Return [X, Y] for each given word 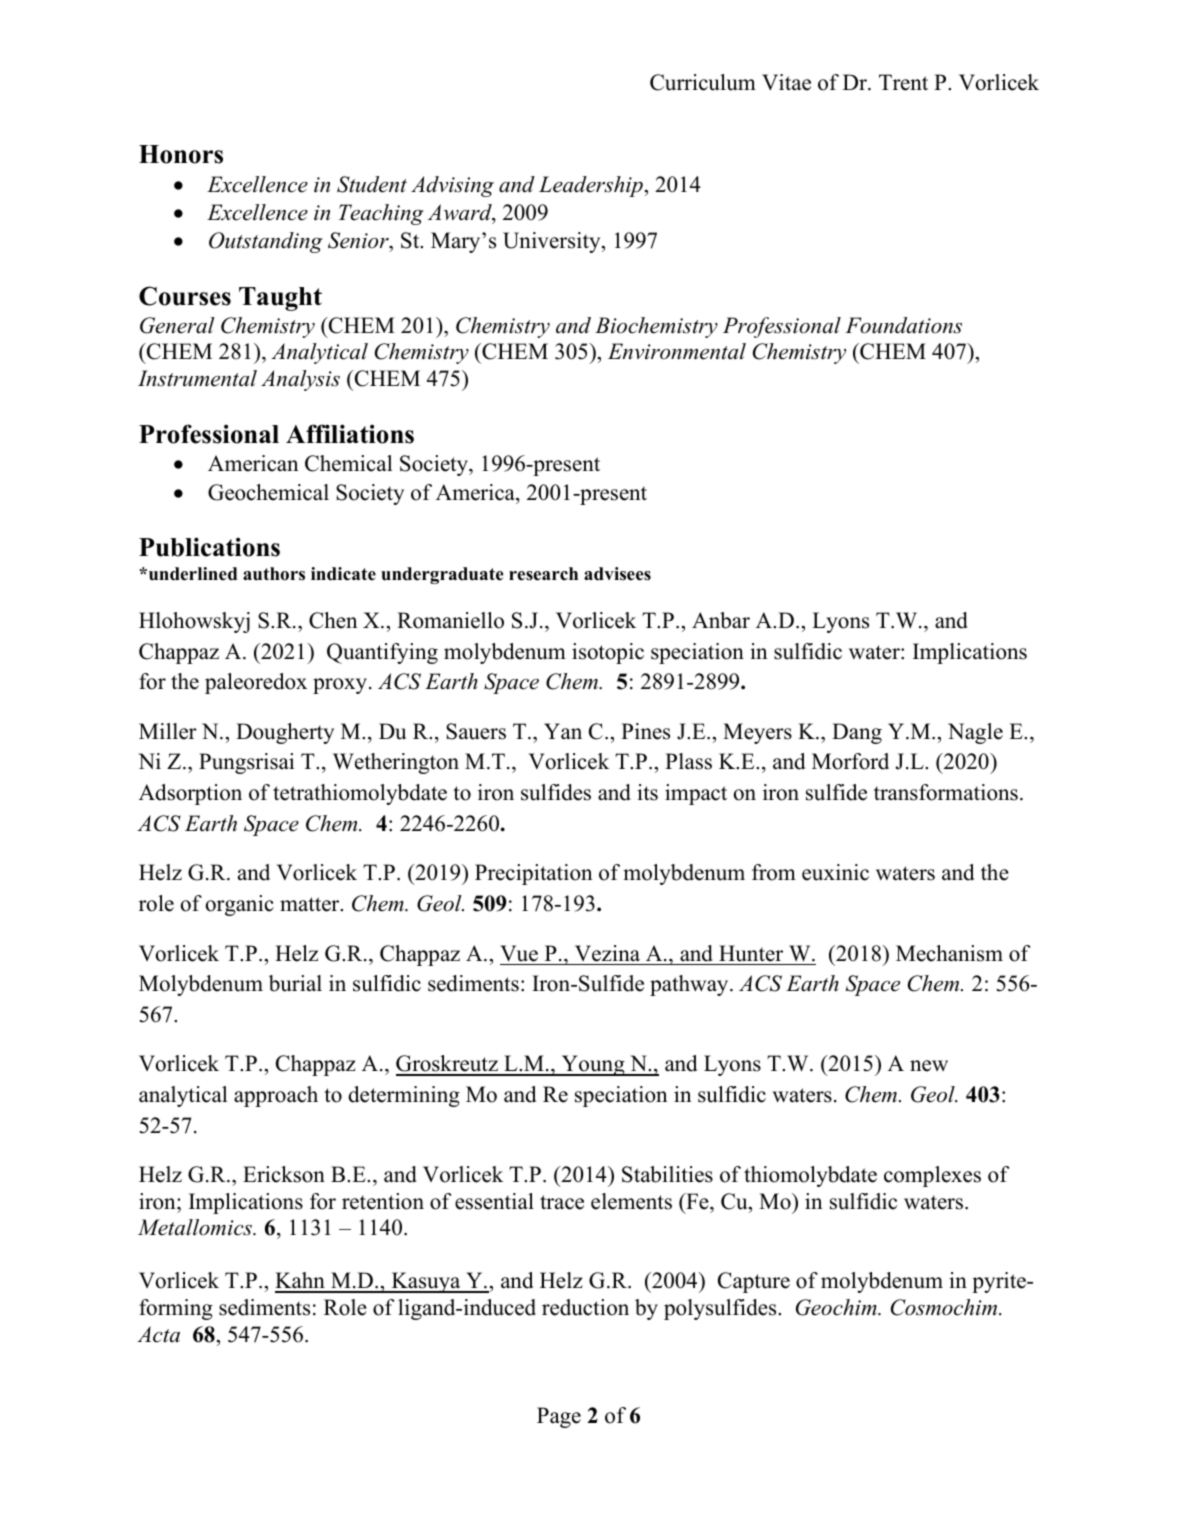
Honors [181, 154]
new [929, 1066]
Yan [563, 731]
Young [593, 1065]
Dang [857, 733]
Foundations [903, 325]
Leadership [591, 186]
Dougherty [285, 733]
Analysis [300, 380]
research [543, 574]
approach [276, 1096]
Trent [903, 82]
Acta [158, 1334]
